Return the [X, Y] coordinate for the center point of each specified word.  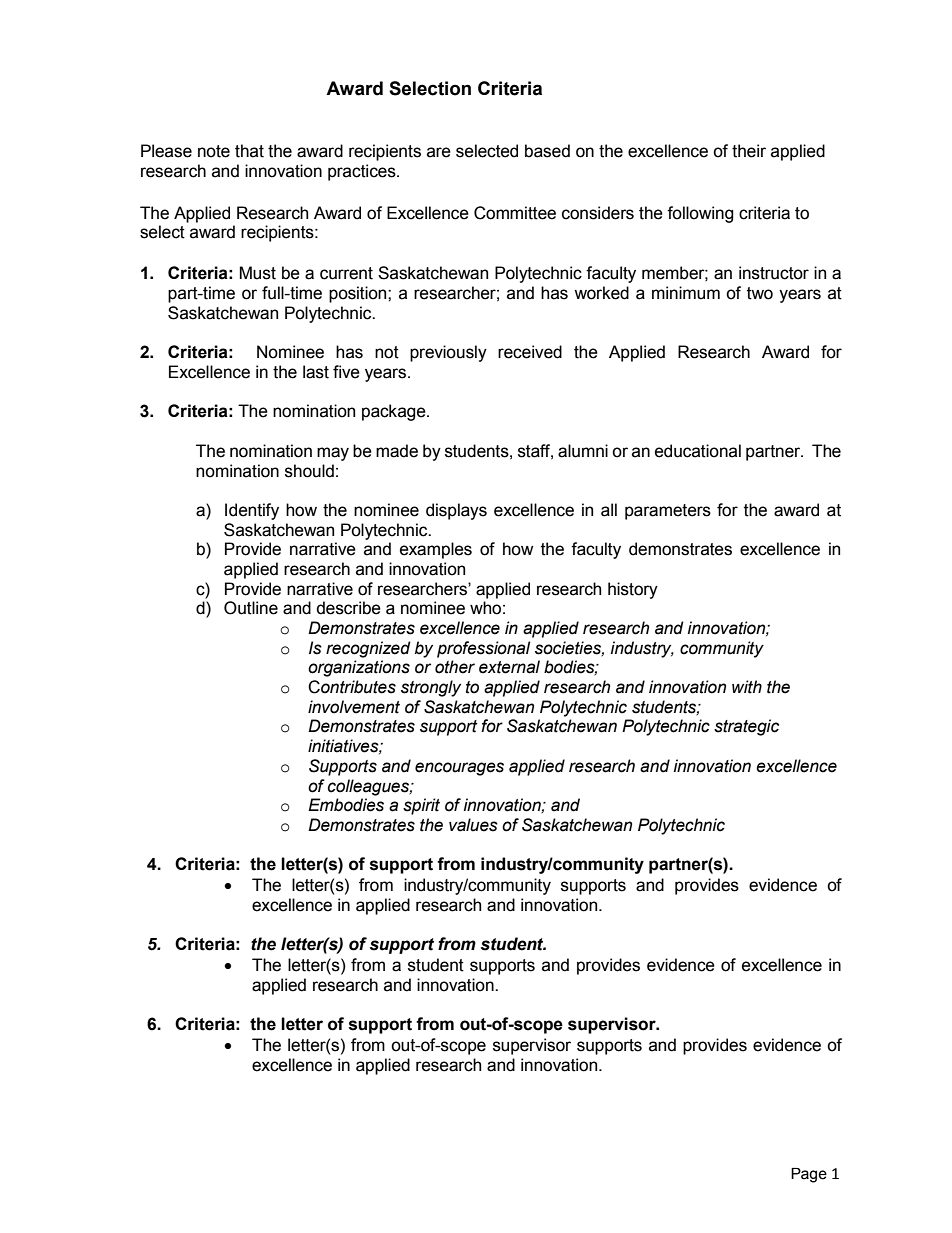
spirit [421, 806]
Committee [515, 213]
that [249, 151]
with [747, 687]
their [749, 151]
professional [483, 649]
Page [809, 1175]
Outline [251, 608]
